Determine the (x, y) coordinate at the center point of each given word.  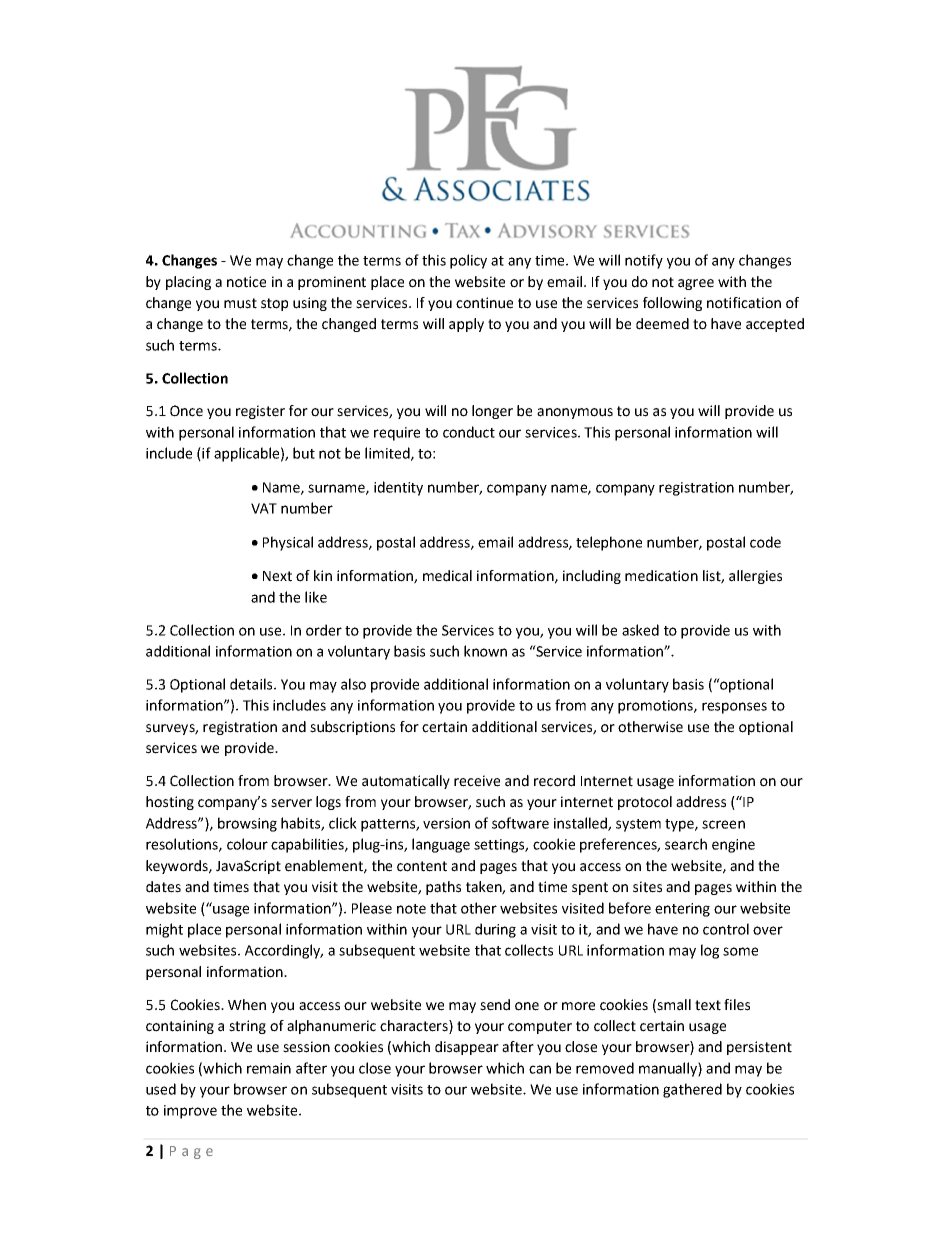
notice (246, 282)
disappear (467, 1048)
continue (484, 303)
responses (734, 708)
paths (443, 888)
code (765, 542)
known (485, 651)
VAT (264, 508)
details (252, 684)
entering (682, 910)
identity (398, 488)
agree (696, 284)
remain (269, 1068)
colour (247, 844)
